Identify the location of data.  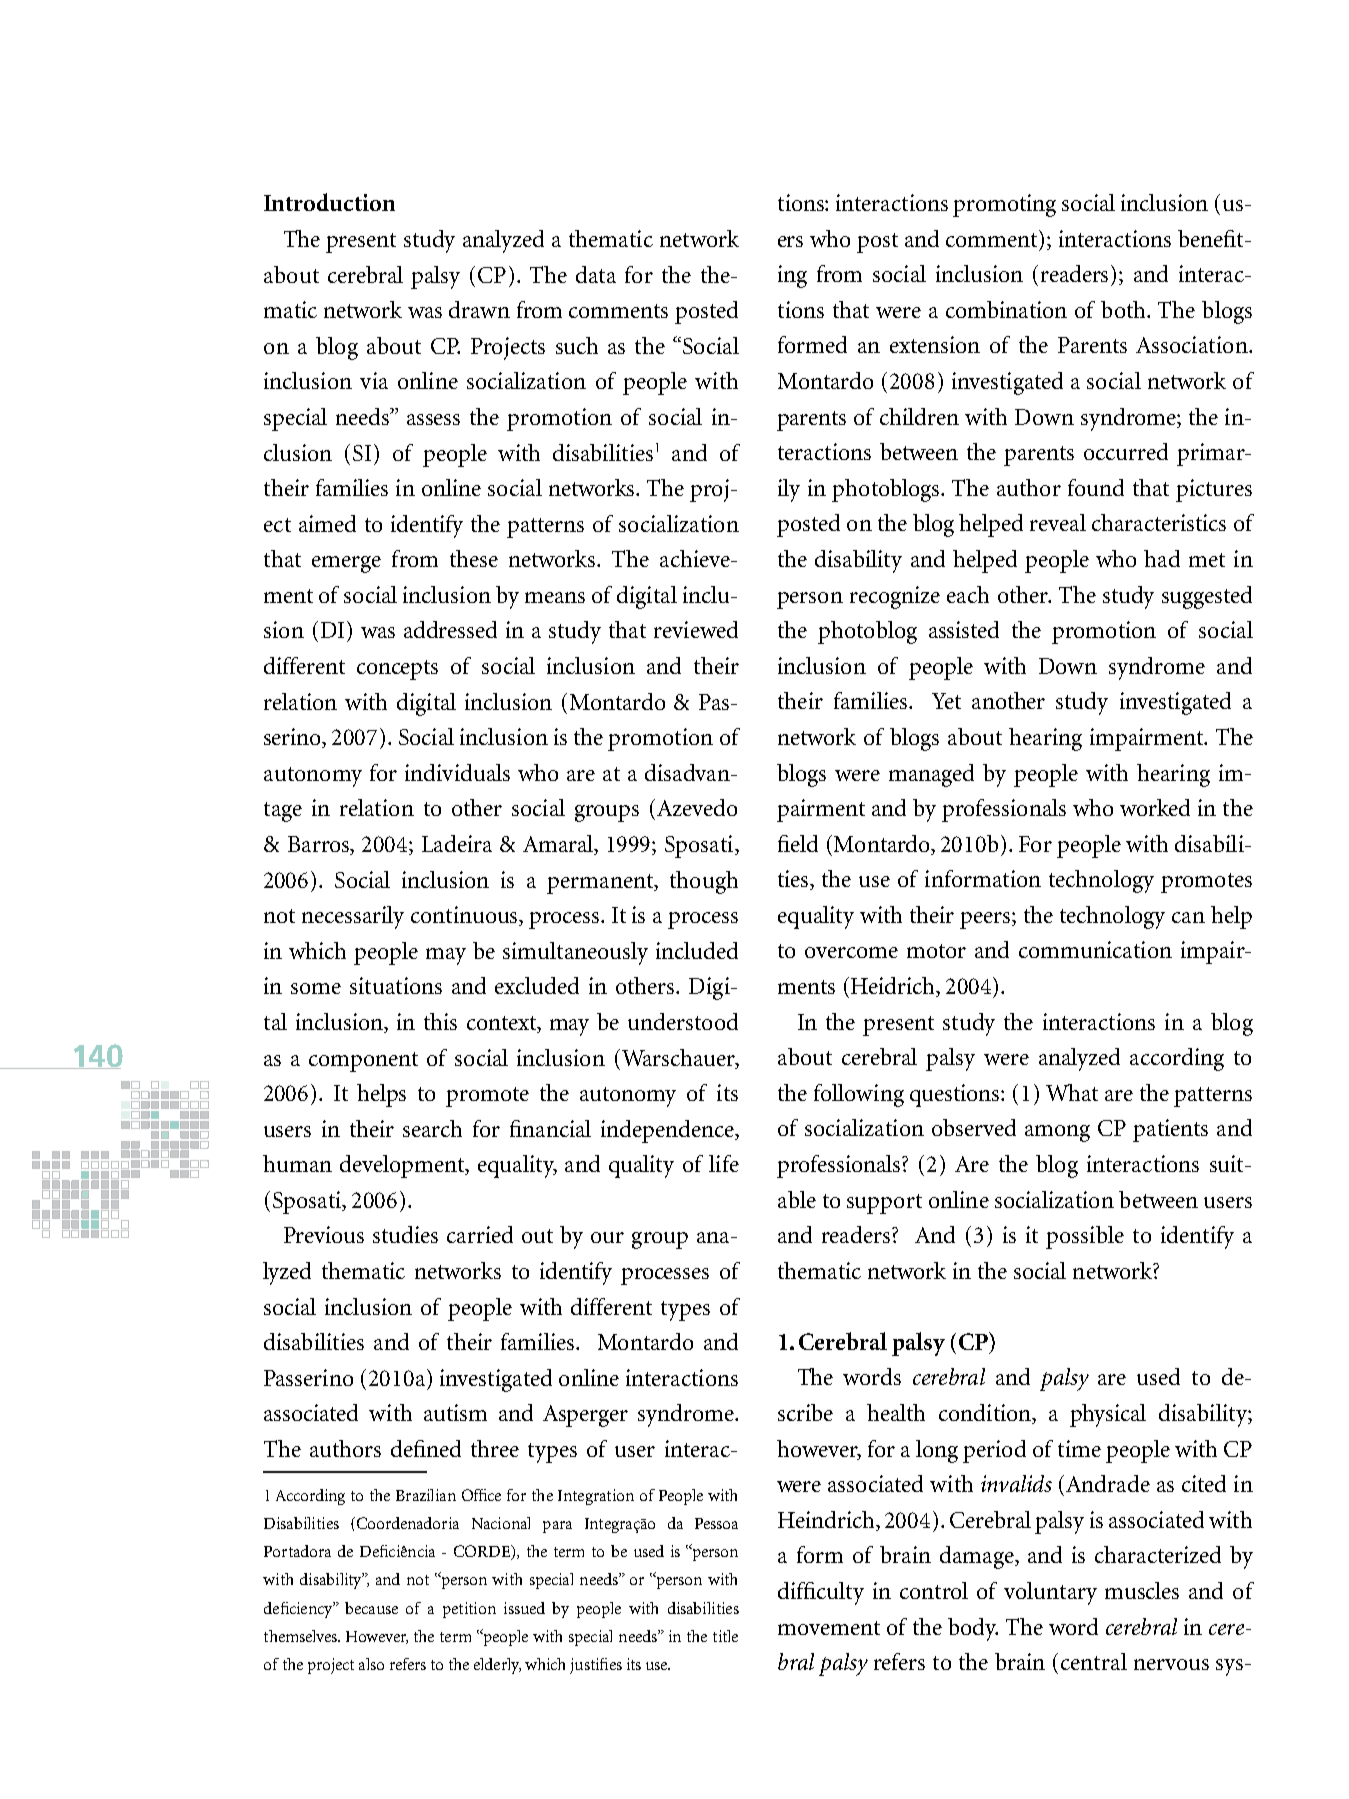
(596, 274).
